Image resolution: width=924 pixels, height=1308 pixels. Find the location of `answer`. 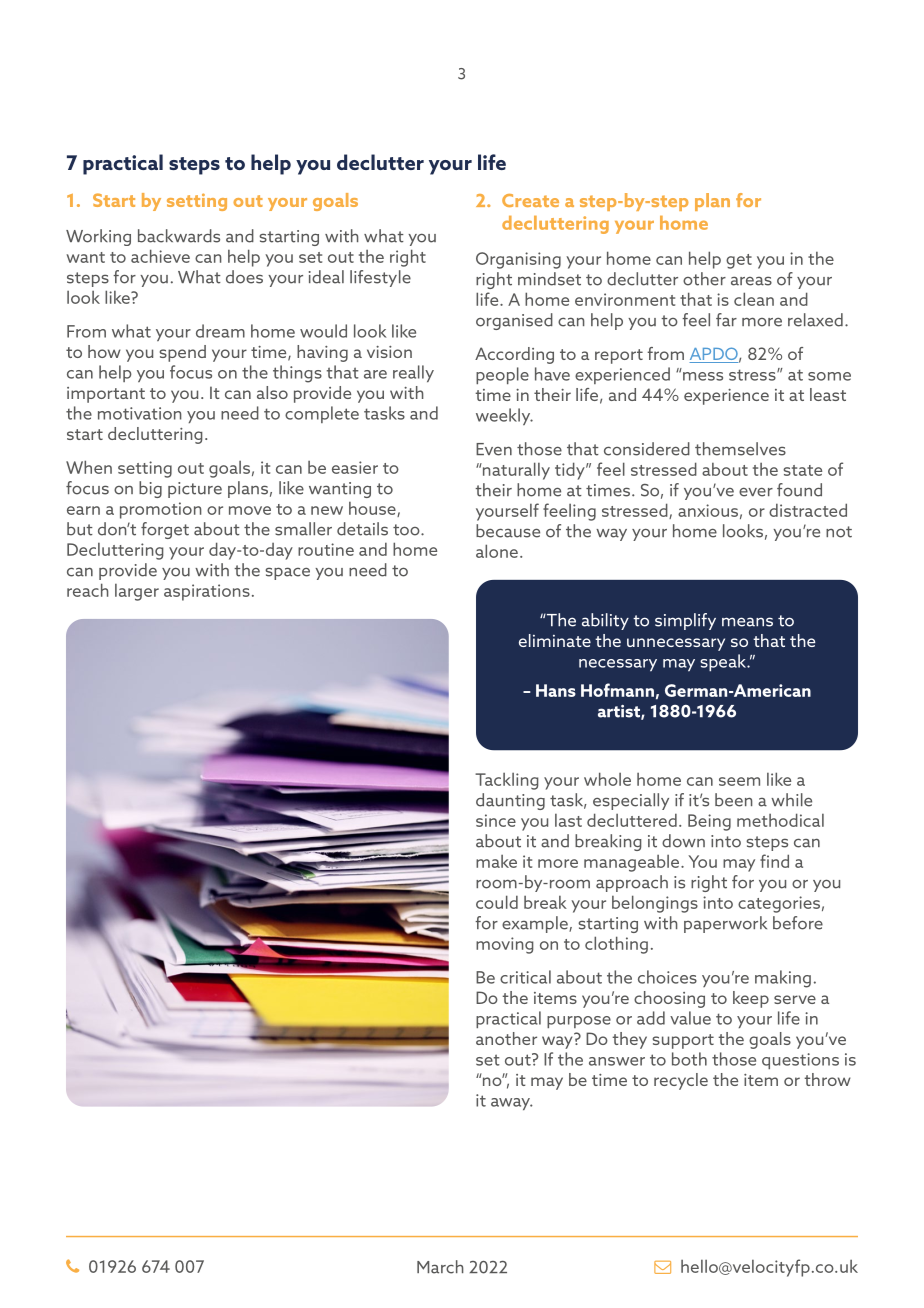

answer is located at coordinates (617, 1061).
